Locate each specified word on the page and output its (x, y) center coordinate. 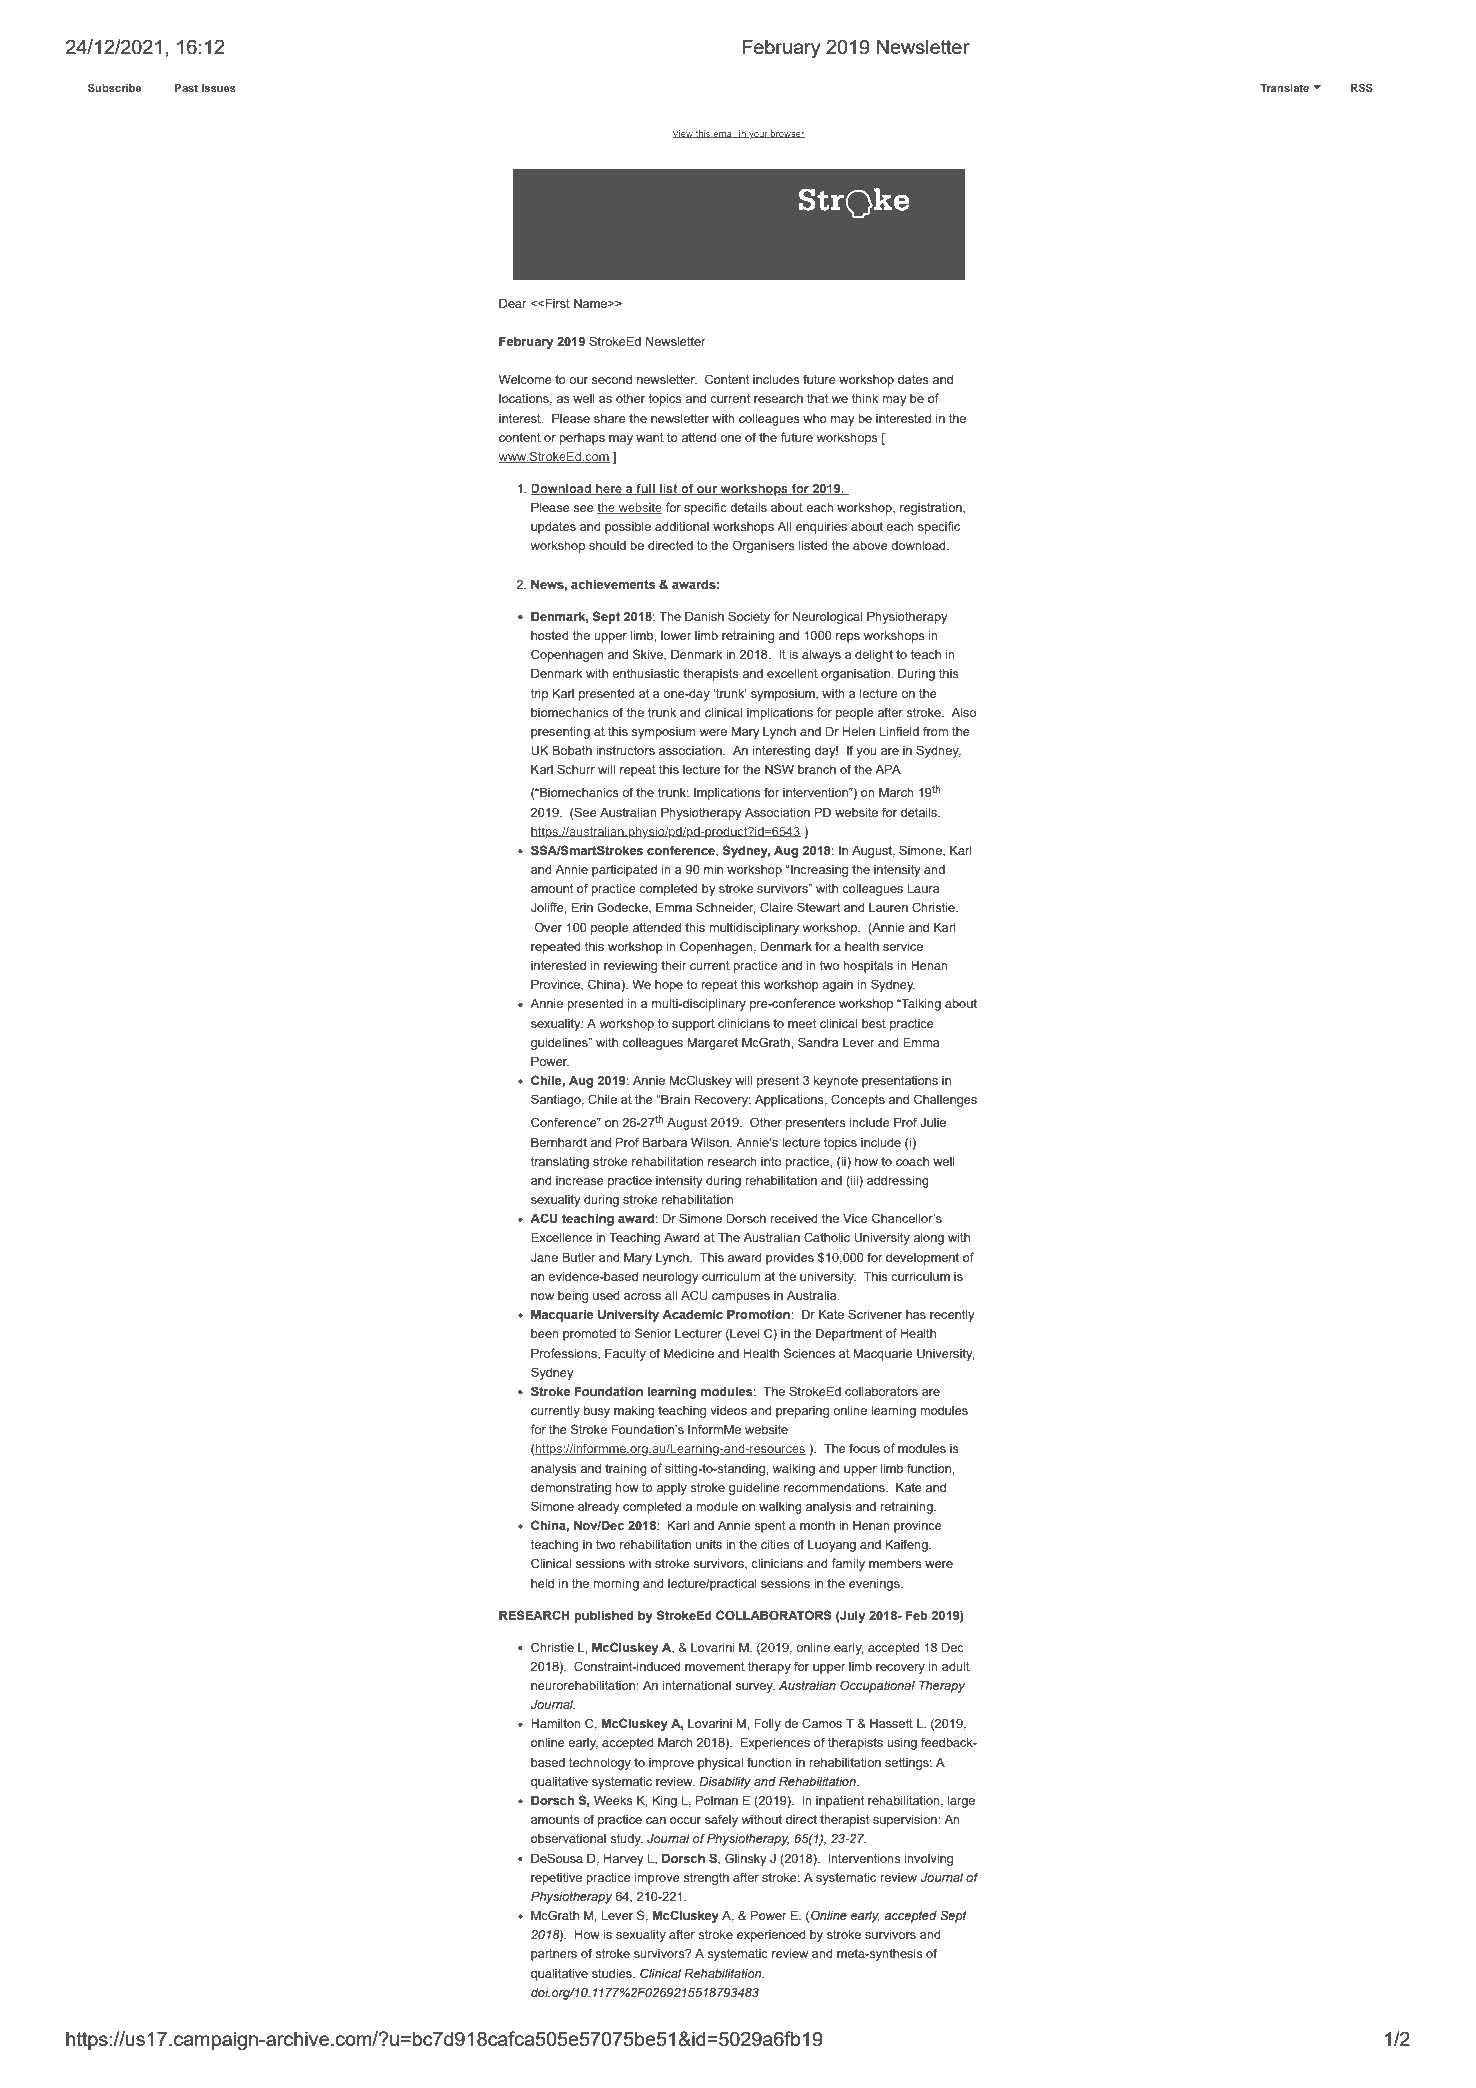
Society (749, 617)
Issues (219, 88)
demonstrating (571, 1489)
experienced (771, 1936)
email (725, 134)
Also (963, 712)
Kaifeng (908, 1545)
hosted (550, 635)
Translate (1284, 88)
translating (560, 1163)
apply (671, 1489)
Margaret (713, 1044)
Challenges (945, 1100)
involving (929, 1860)
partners (554, 1955)
